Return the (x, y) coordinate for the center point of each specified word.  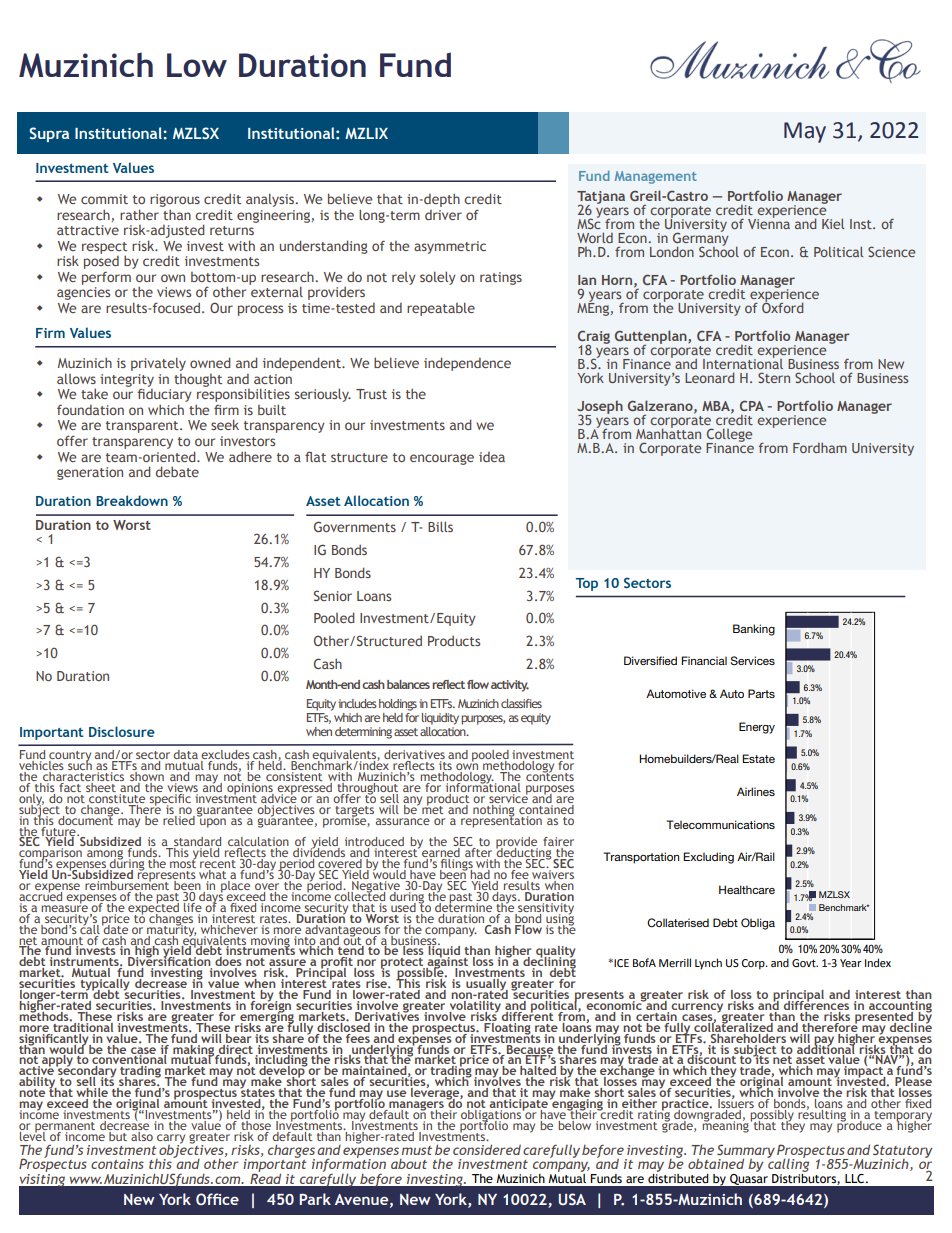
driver (443, 215)
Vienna (769, 222)
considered (487, 1149)
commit (104, 199)
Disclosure (122, 731)
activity (510, 686)
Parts (761, 693)
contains (117, 1164)
